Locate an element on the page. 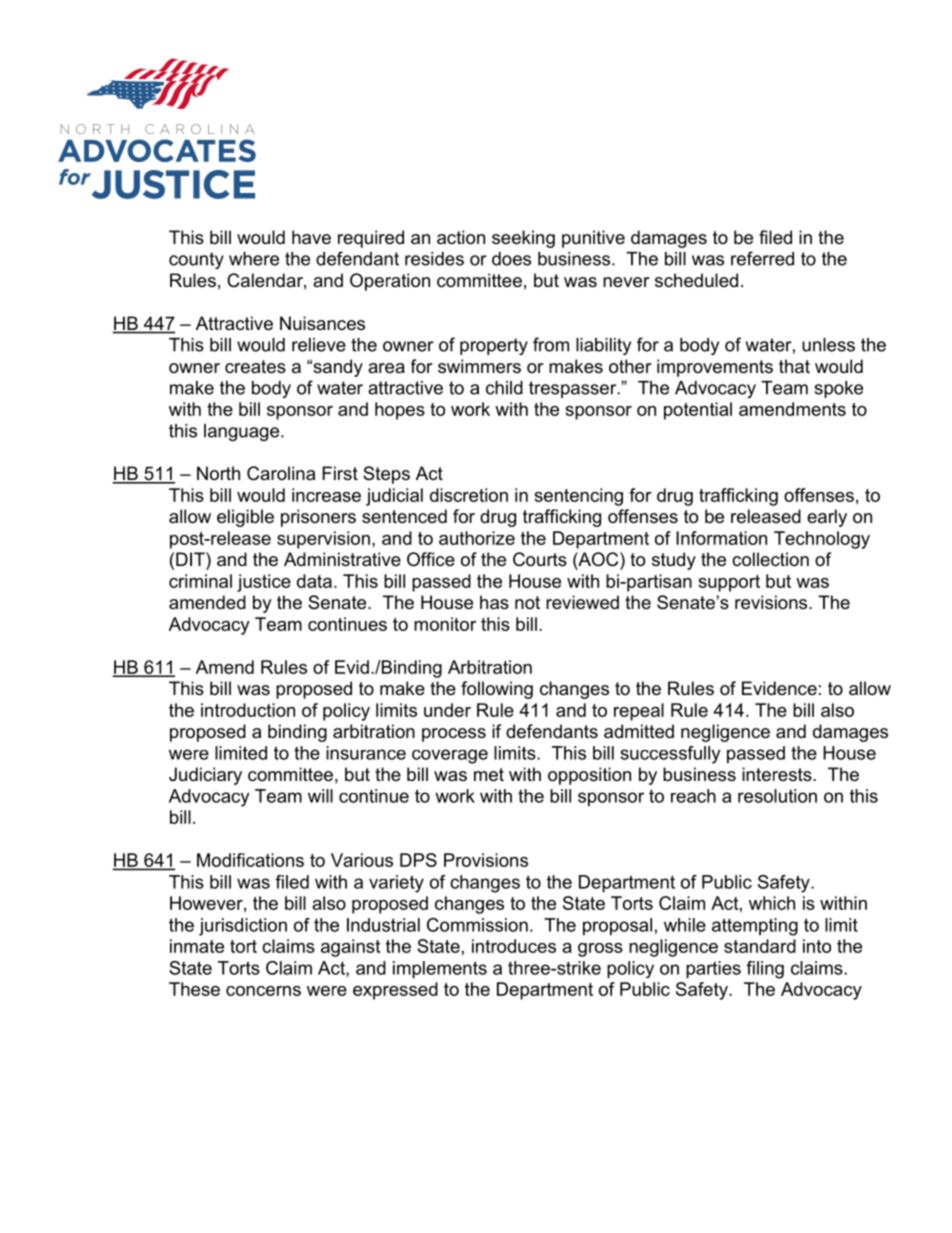  concerns is located at coordinates (263, 991).
